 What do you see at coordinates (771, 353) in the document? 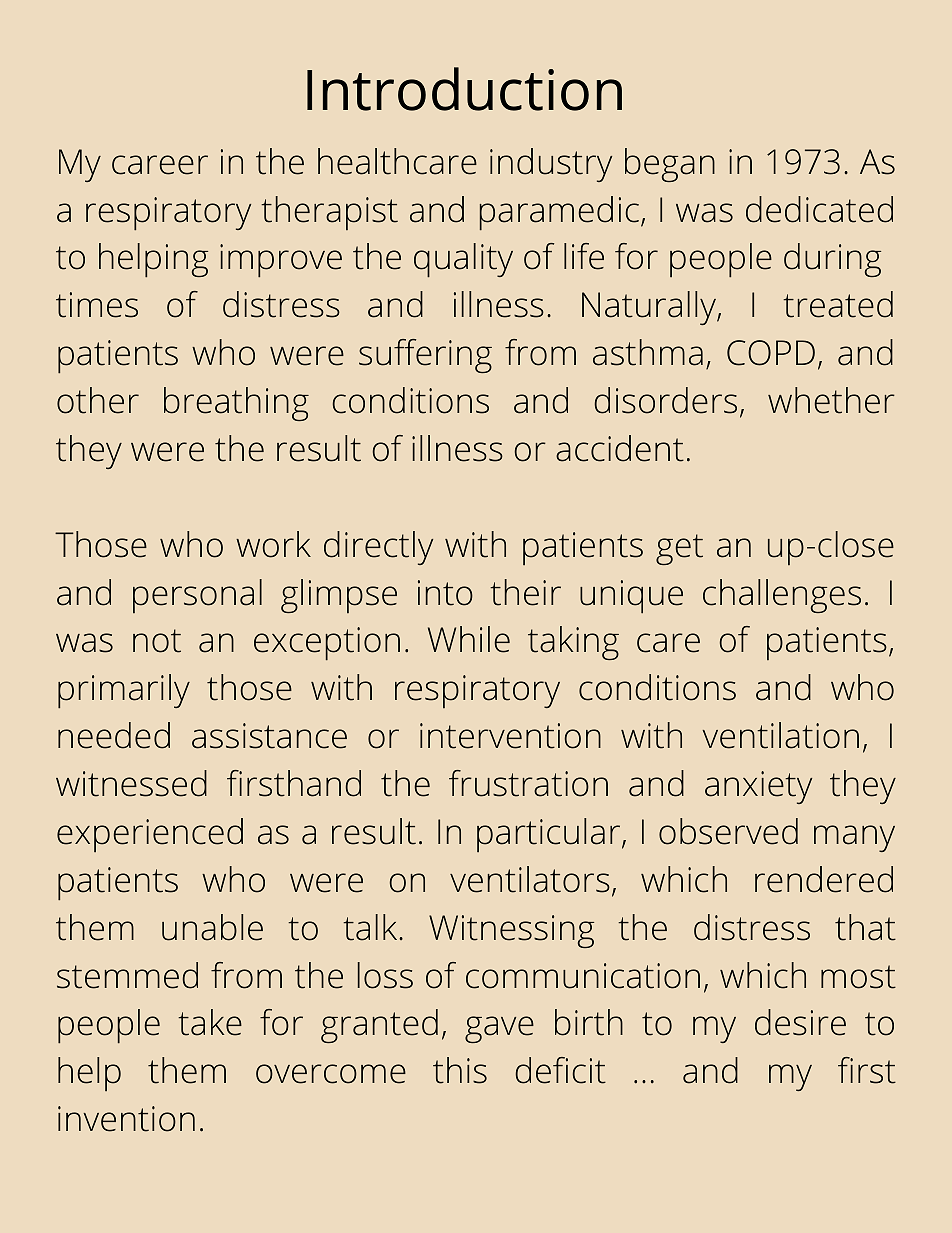
I see `COPD` at bounding box center [771, 353].
